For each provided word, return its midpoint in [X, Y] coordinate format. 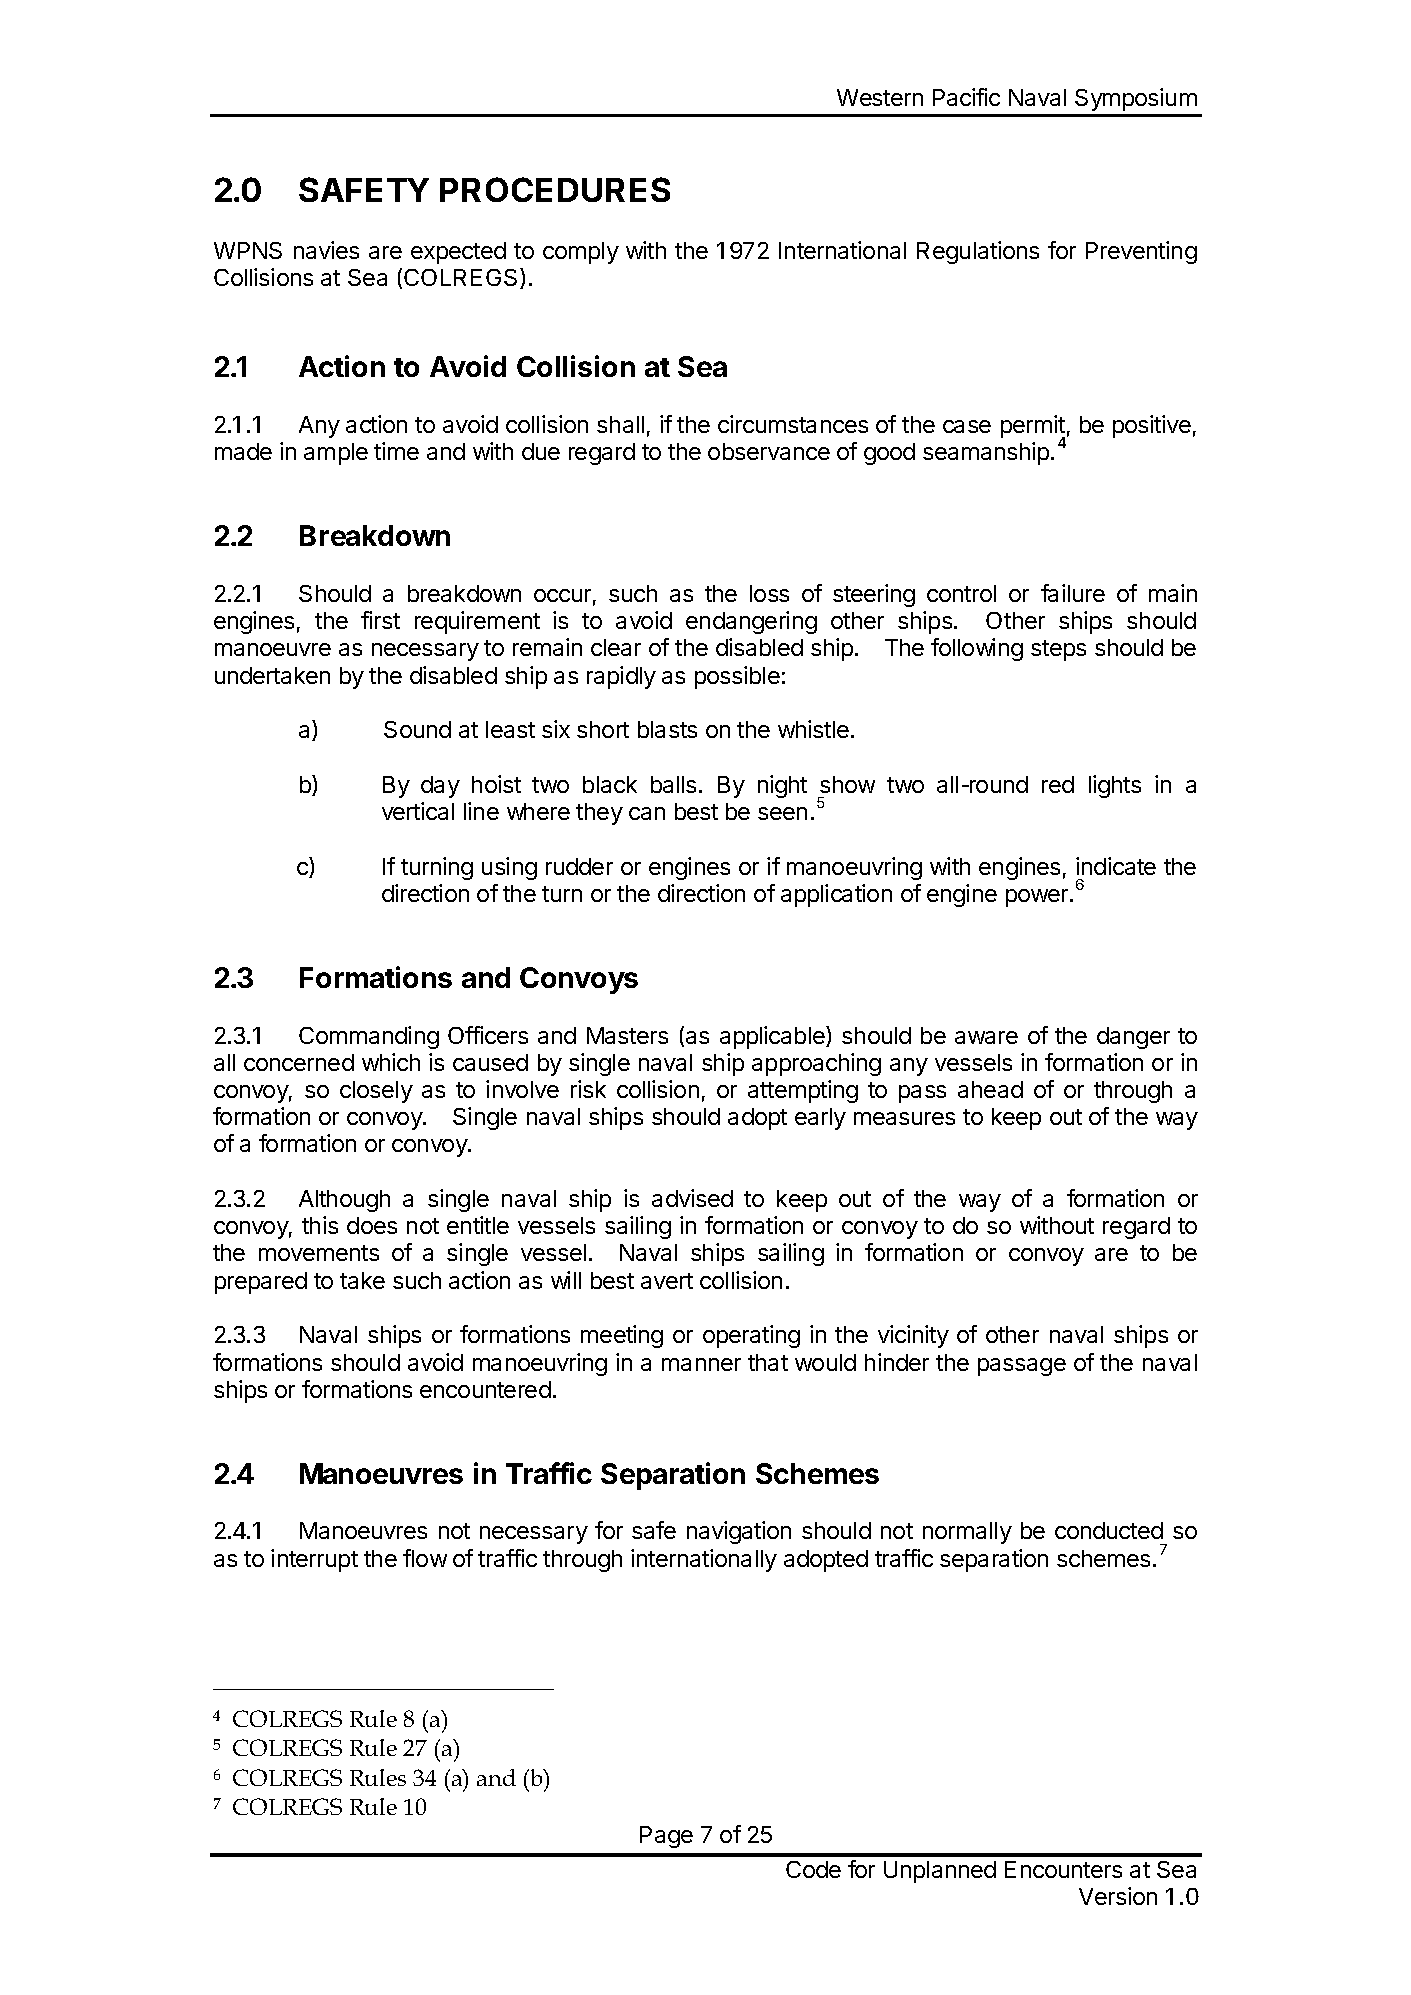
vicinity [913, 1336]
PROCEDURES [555, 189]
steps [1058, 650]
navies [326, 250]
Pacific [966, 97]
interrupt [314, 1560]
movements [319, 1253]
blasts [667, 729]
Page [666, 1837]
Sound [417, 729]
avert [667, 1281]
